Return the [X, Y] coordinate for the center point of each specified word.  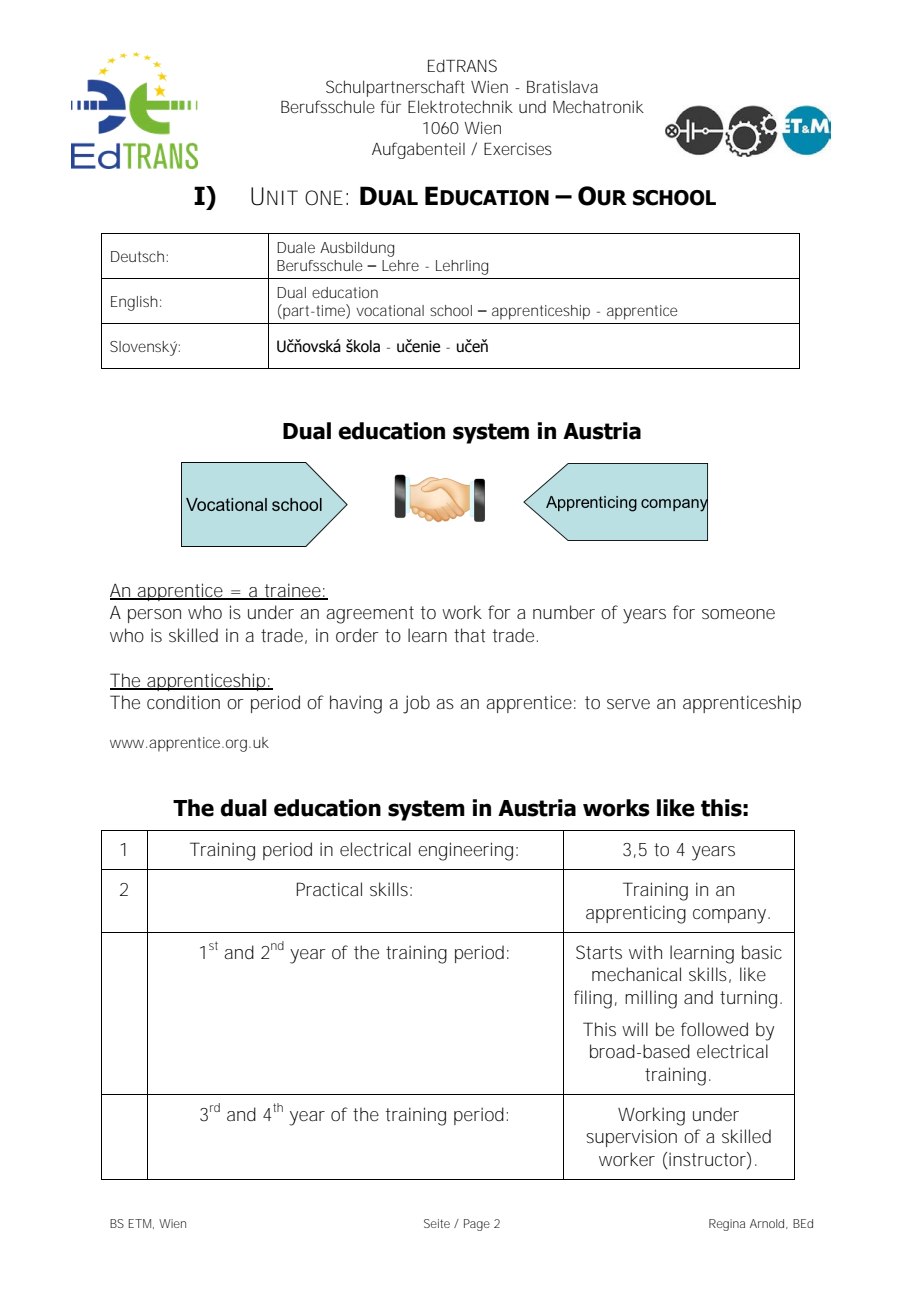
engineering [465, 851]
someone [738, 614]
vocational [390, 310]
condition [183, 702]
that [470, 635]
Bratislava [562, 86]
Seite [437, 1223]
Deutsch [137, 256]
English [134, 303]
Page [477, 1225]
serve [628, 704]
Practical [329, 889]
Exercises [518, 149]
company [731, 916]
